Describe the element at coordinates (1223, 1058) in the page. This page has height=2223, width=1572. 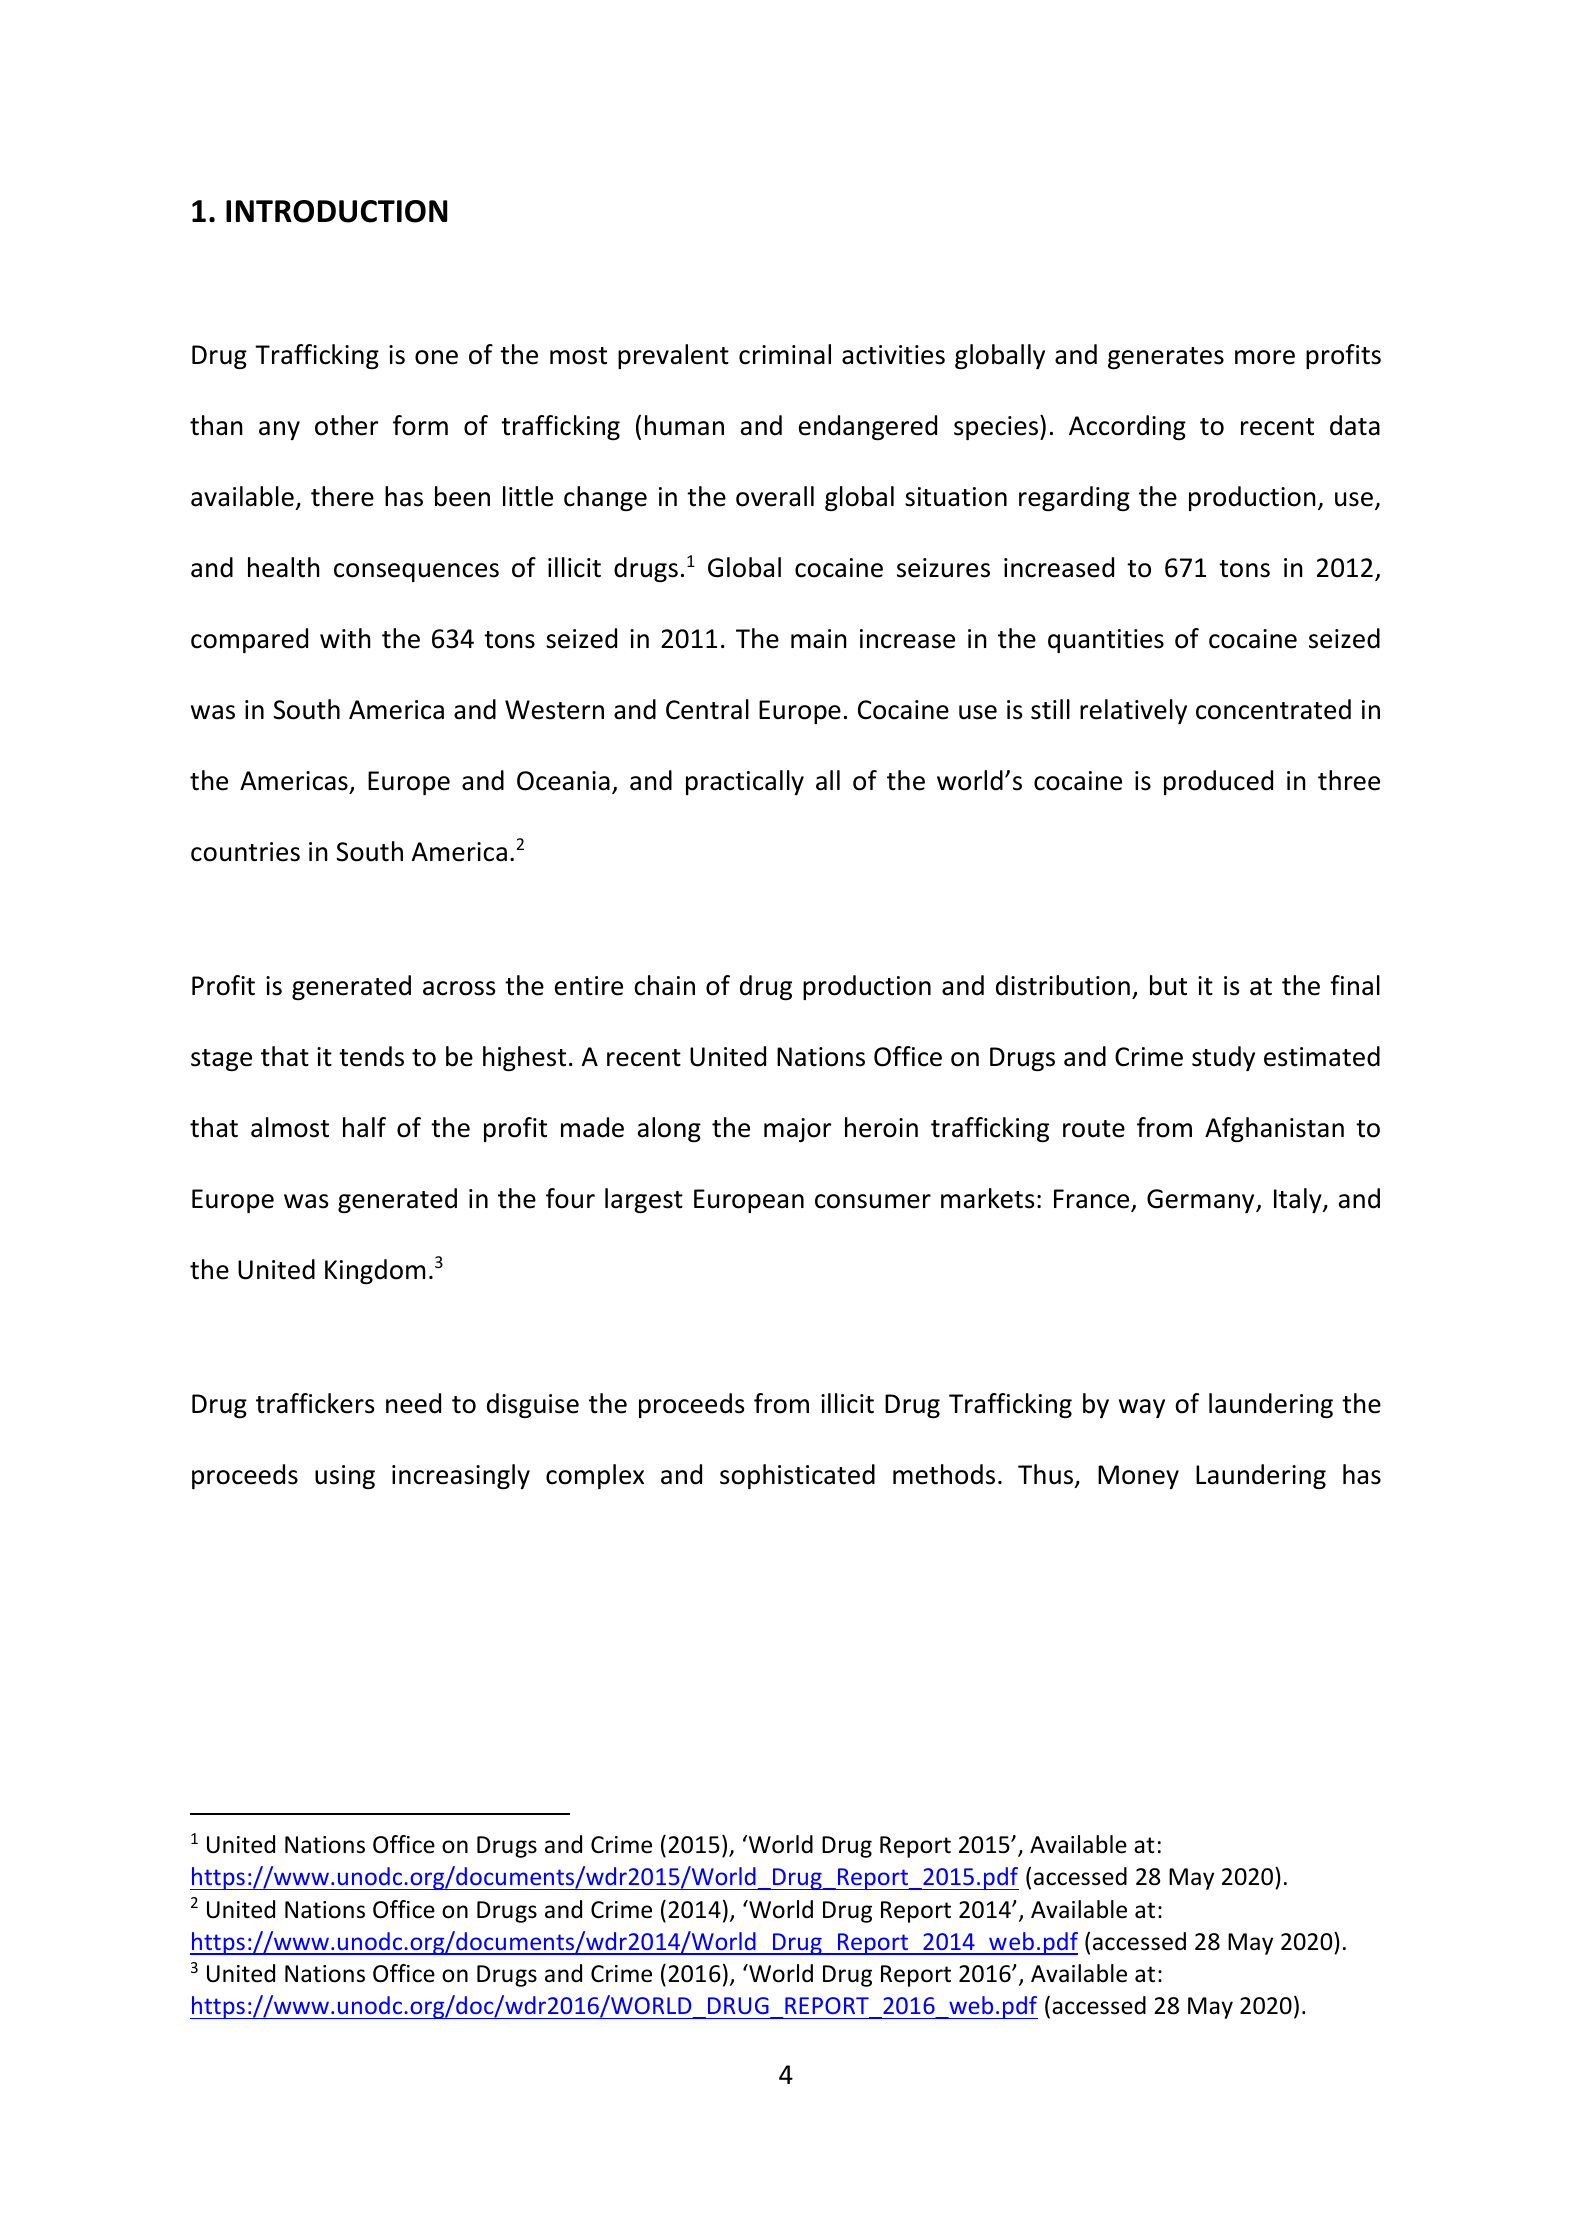
I see `study` at that location.
